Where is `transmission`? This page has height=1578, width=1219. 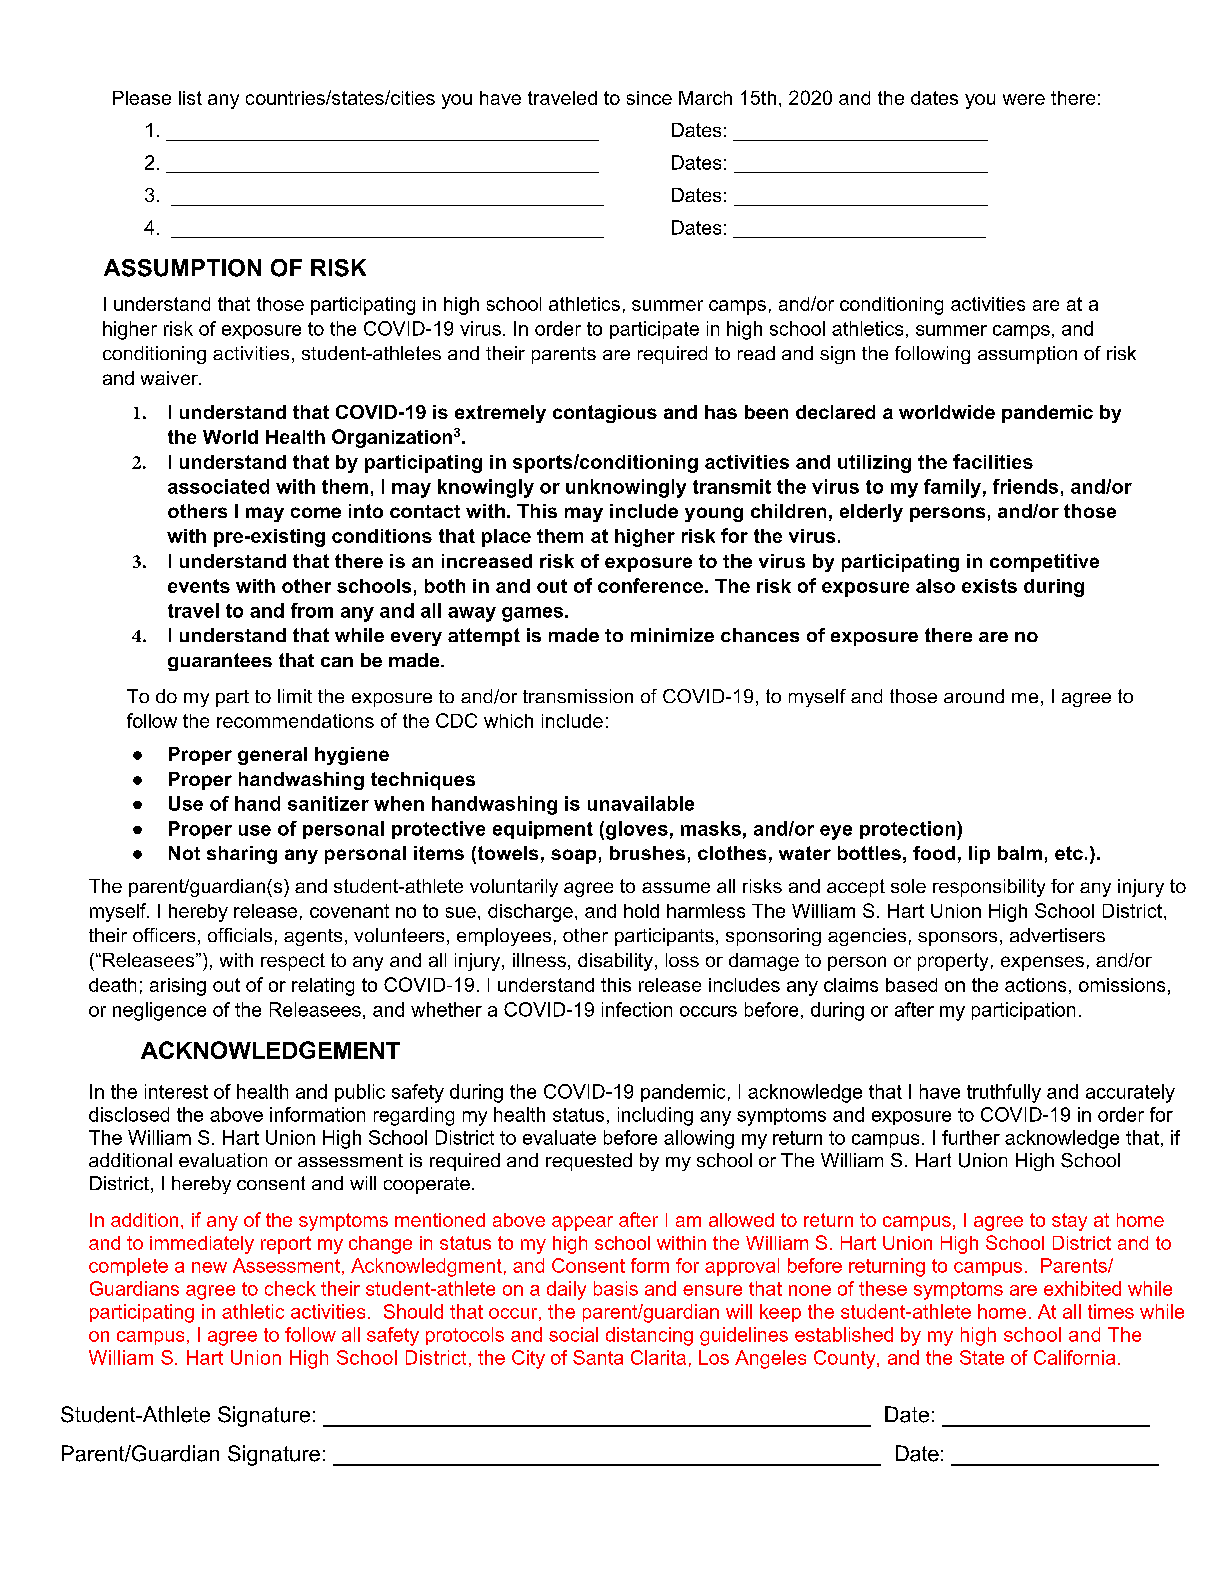 transmission is located at coordinates (578, 696).
